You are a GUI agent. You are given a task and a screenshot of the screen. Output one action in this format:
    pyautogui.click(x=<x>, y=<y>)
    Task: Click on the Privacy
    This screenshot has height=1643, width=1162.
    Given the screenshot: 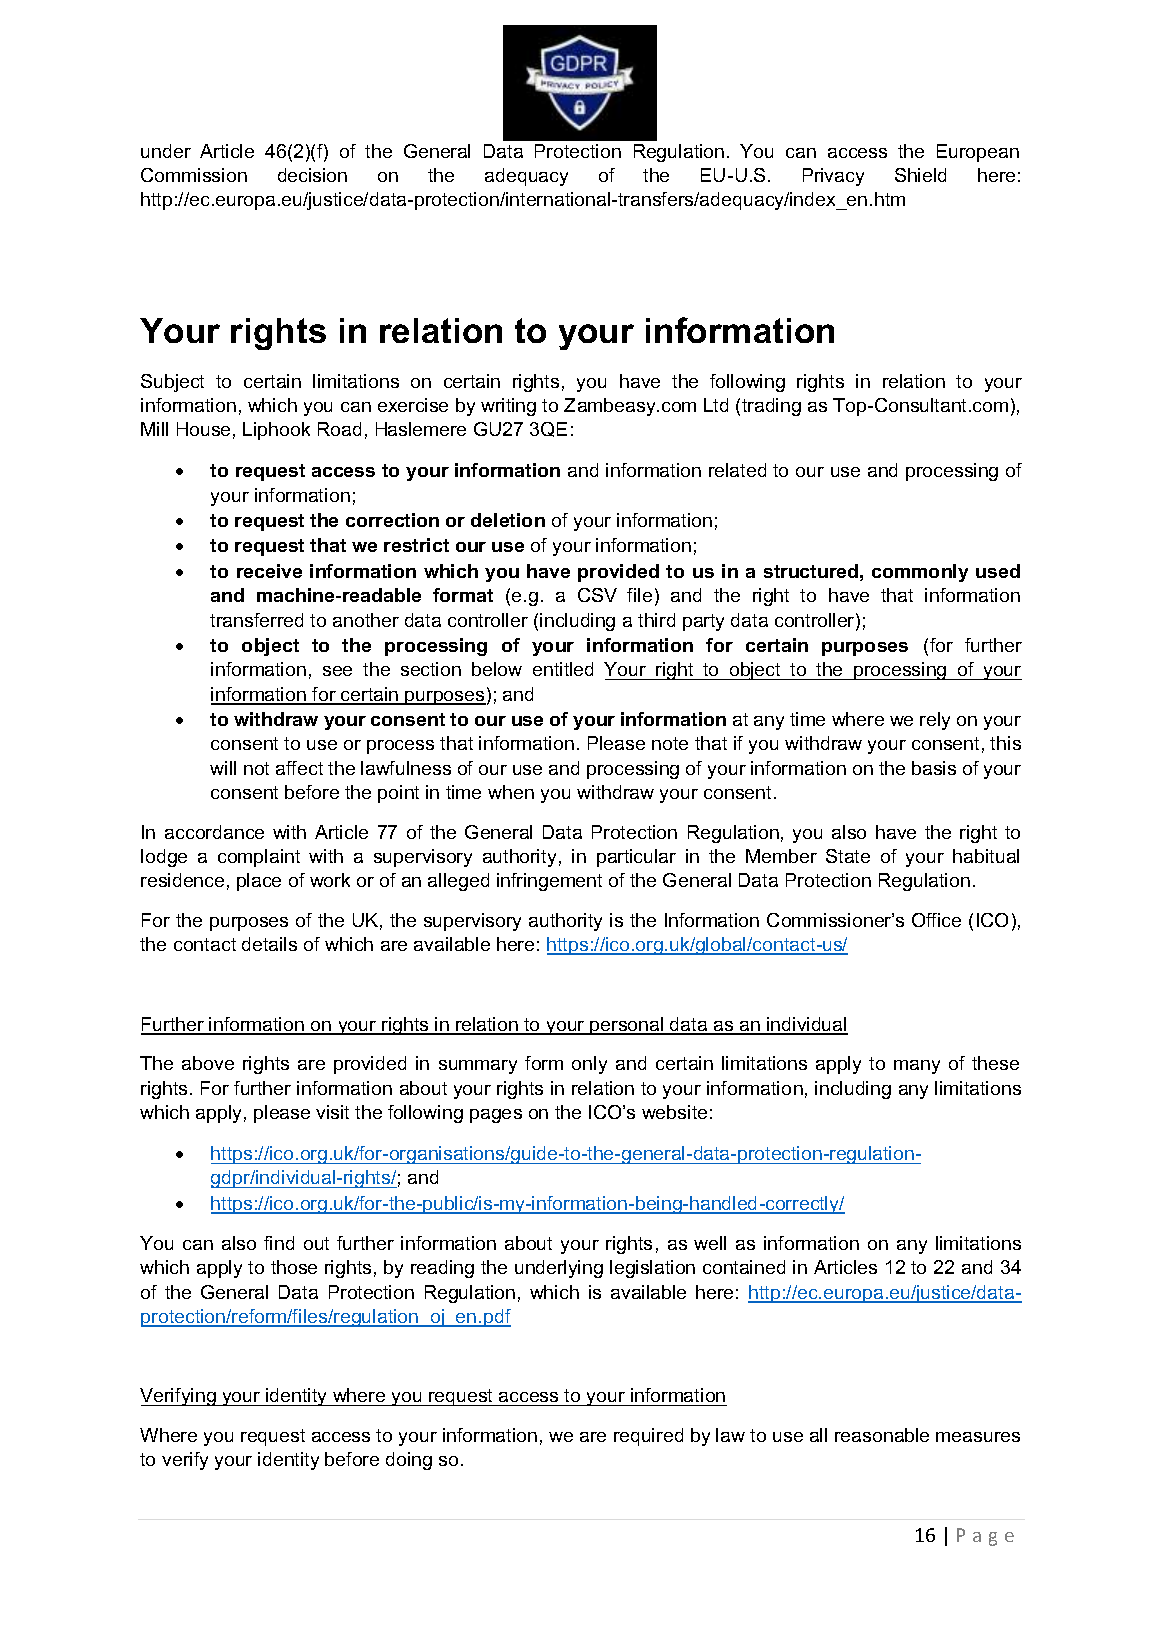 What is the action you would take?
    pyautogui.click(x=833, y=177)
